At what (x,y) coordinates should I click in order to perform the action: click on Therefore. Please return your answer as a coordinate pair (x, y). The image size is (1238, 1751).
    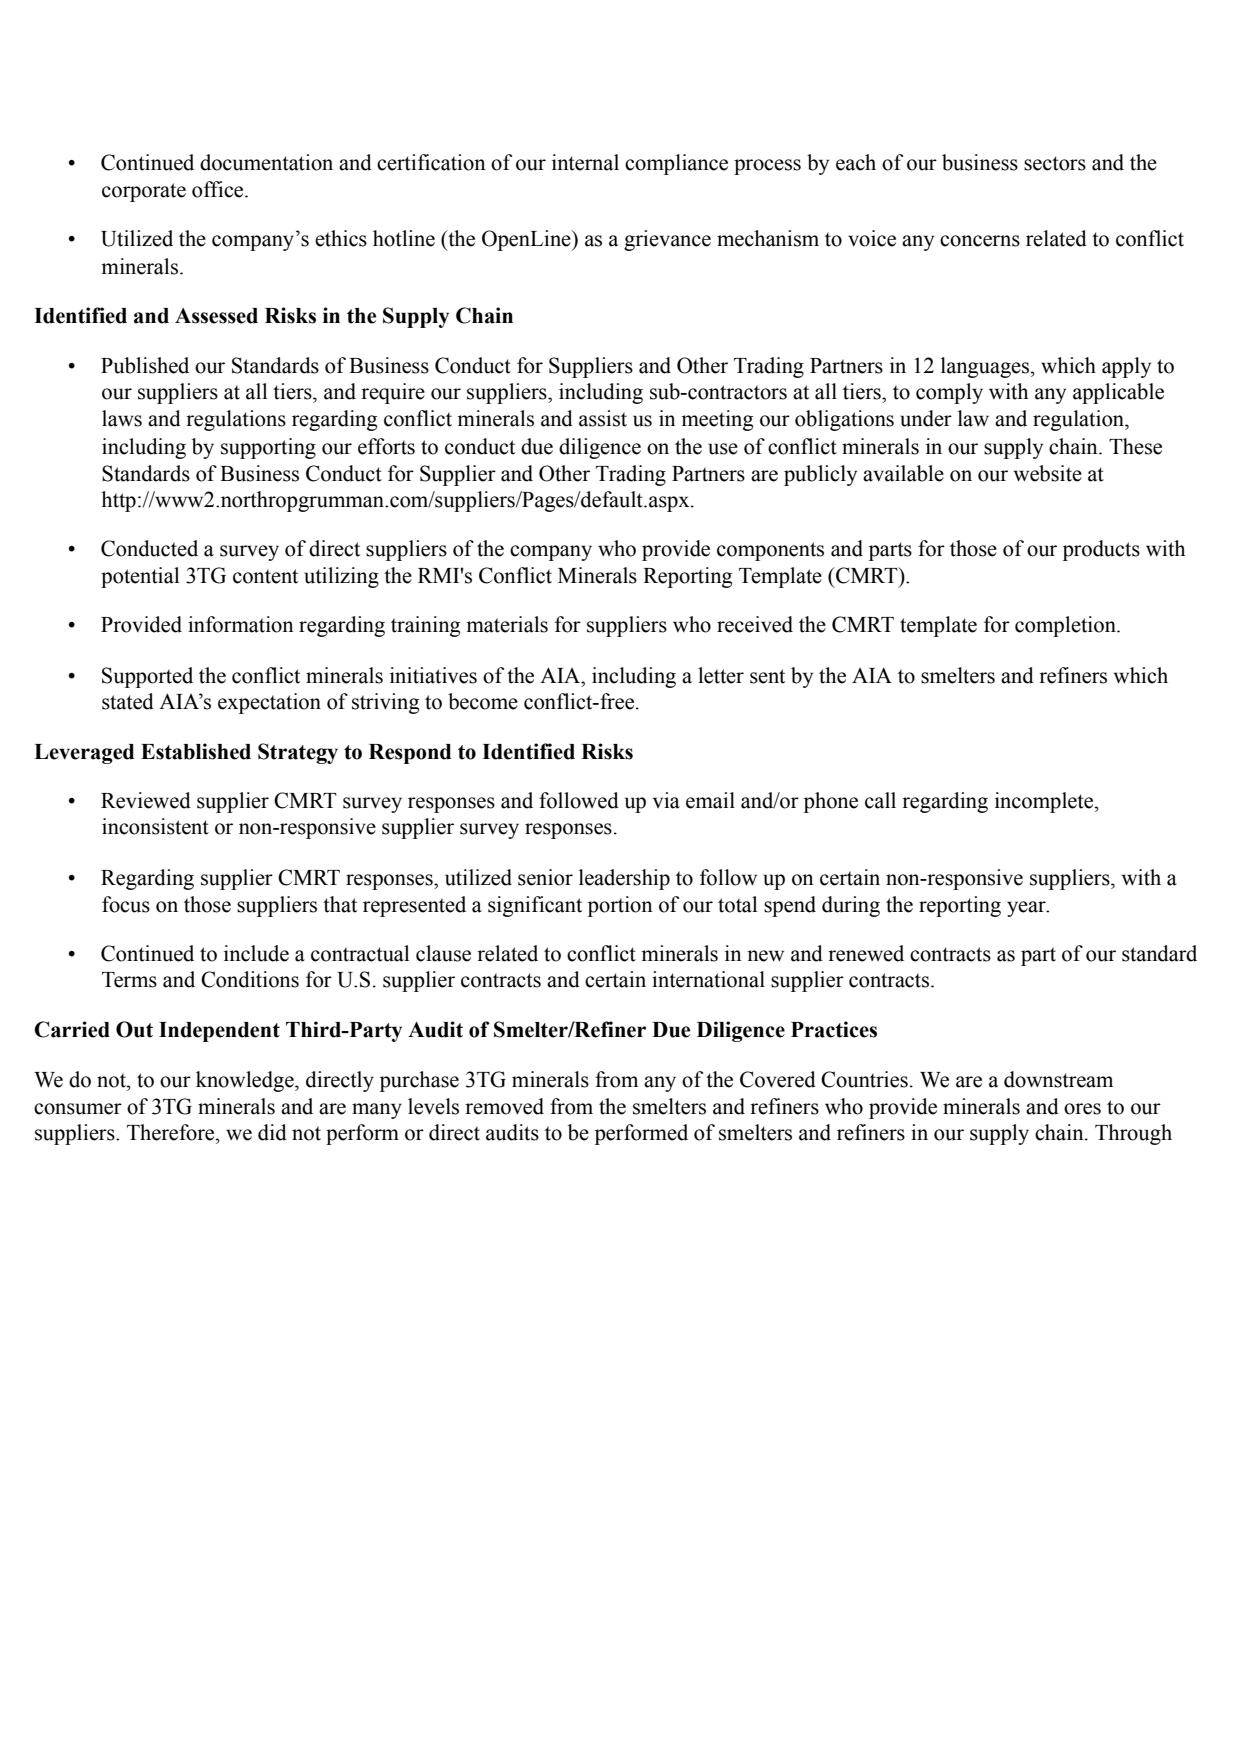
    Looking at the image, I should click on (172, 1132).
